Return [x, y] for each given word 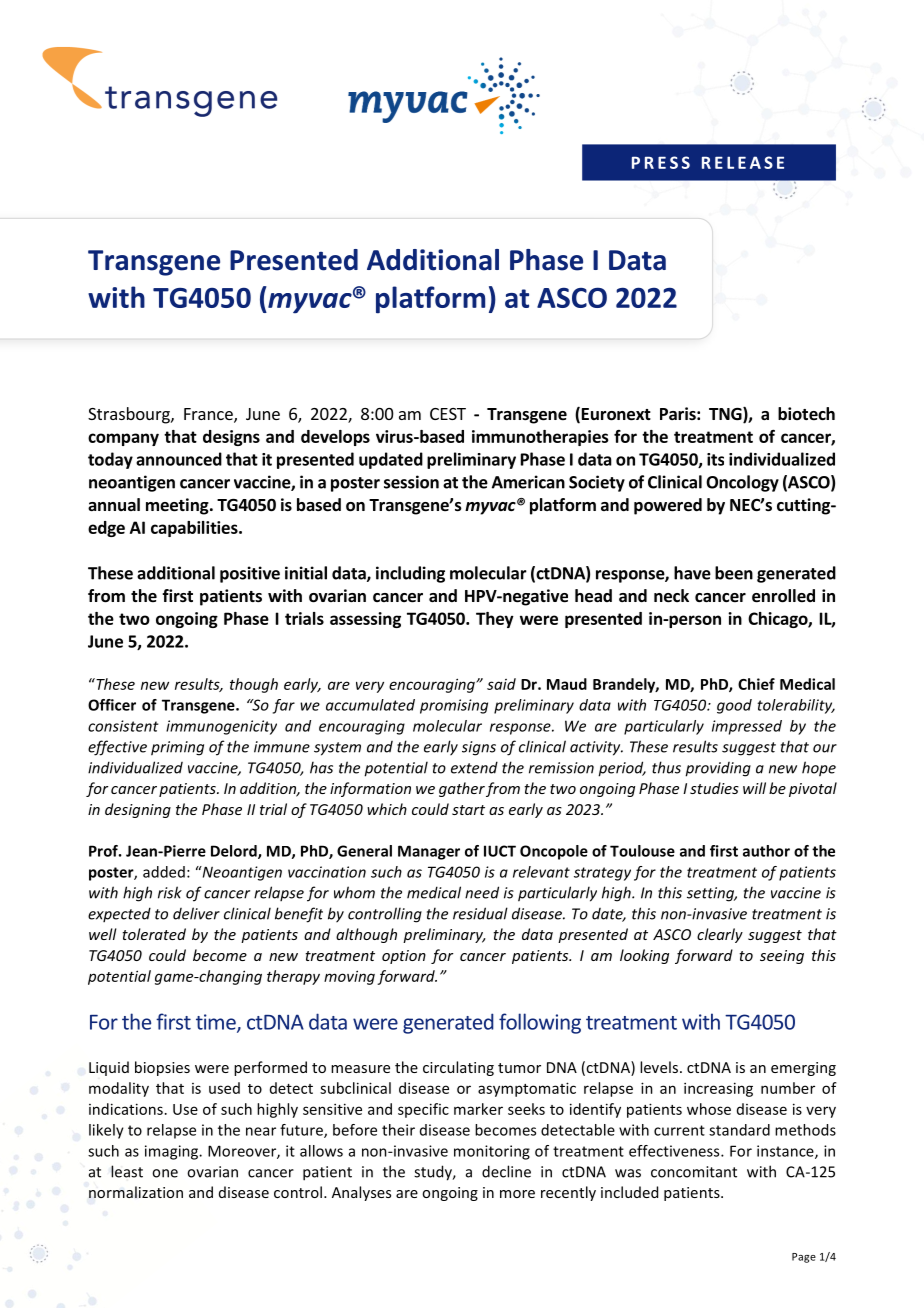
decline [506, 1171]
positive [250, 574]
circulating [458, 1068]
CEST [448, 414]
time [217, 1023]
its [715, 459]
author [766, 851]
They [495, 620]
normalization [136, 1192]
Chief [756, 684]
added [164, 872]
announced [179, 459]
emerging [803, 1069]
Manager [429, 852]
